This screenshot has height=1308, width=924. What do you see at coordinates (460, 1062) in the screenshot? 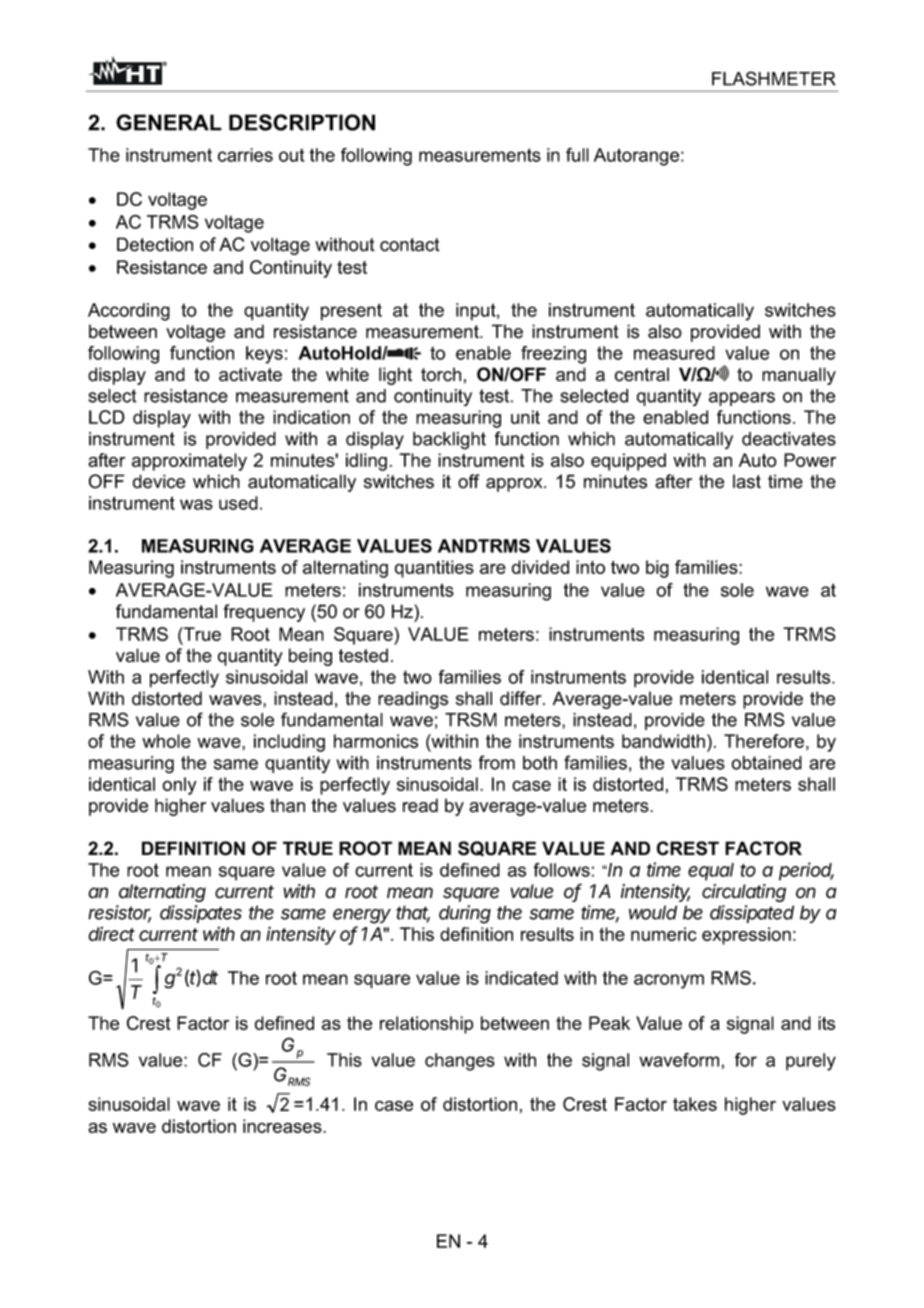
I see `changes` at bounding box center [460, 1062].
